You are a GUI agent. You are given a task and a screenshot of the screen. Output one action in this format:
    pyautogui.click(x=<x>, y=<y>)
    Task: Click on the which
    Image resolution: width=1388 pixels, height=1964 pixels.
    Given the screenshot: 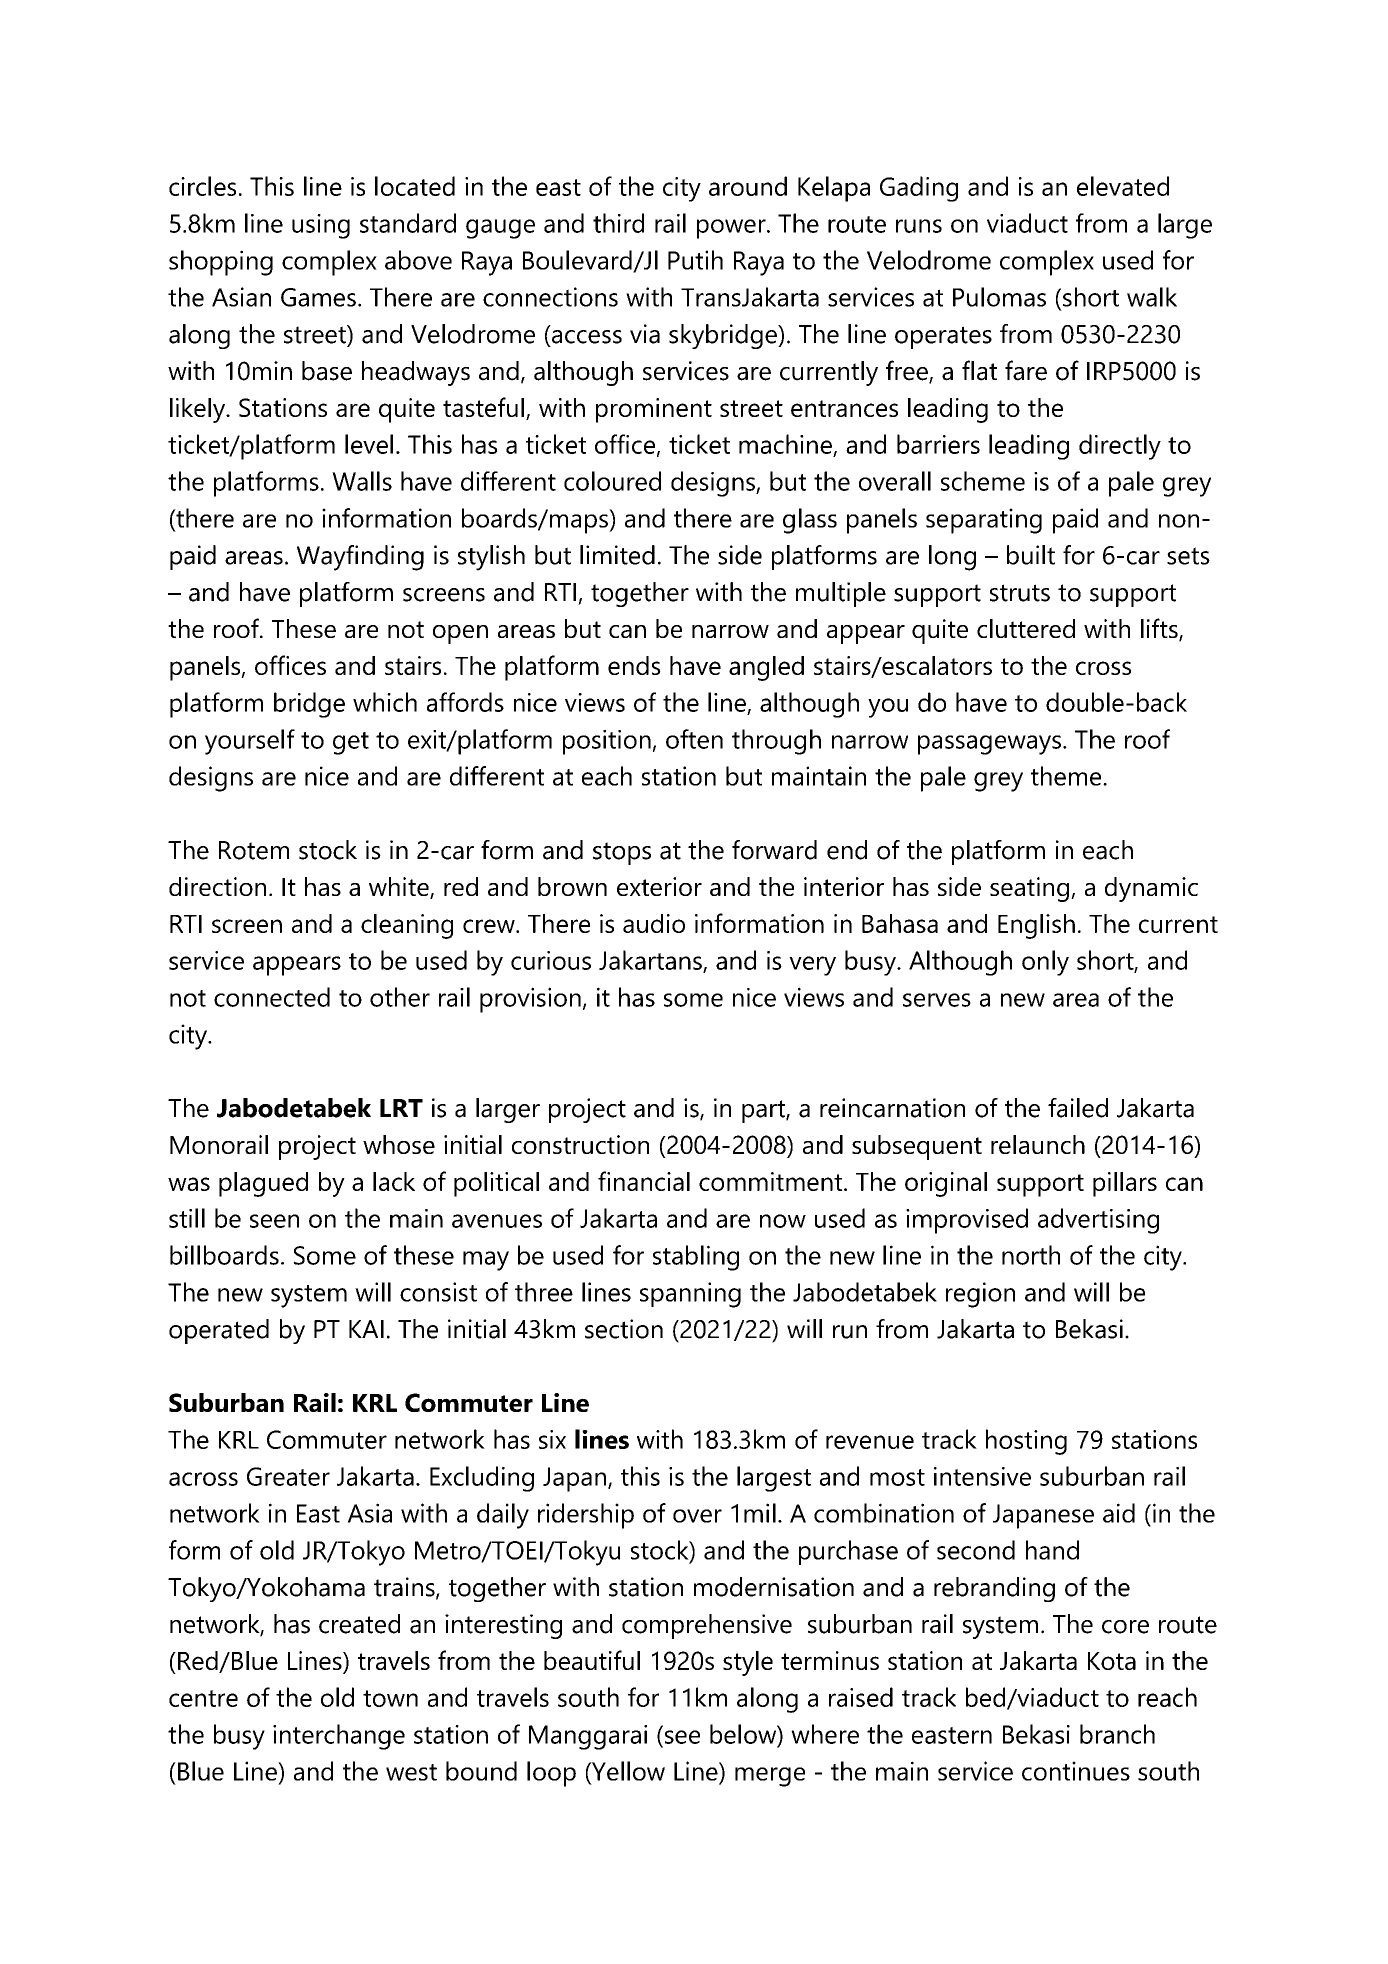 What is the action you would take?
    pyautogui.click(x=385, y=702)
